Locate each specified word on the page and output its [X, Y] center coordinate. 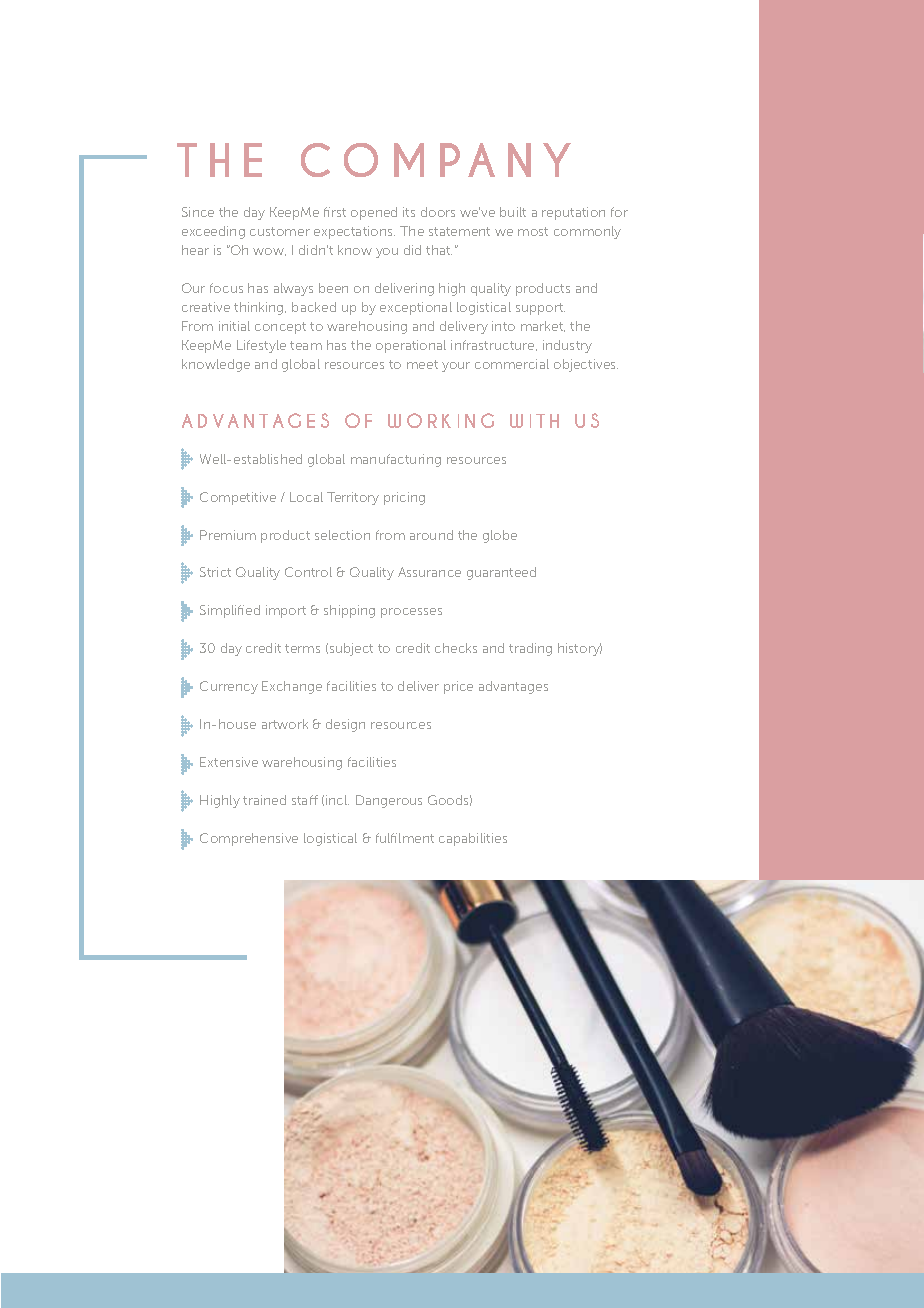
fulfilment [405, 838]
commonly [587, 232]
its [409, 212]
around [431, 535]
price [458, 687]
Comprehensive [249, 839]
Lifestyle [261, 346]
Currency [229, 687]
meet [422, 364]
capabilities [473, 839]
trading [530, 649]
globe [500, 536]
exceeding [213, 232]
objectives [586, 365]
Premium [228, 535]
